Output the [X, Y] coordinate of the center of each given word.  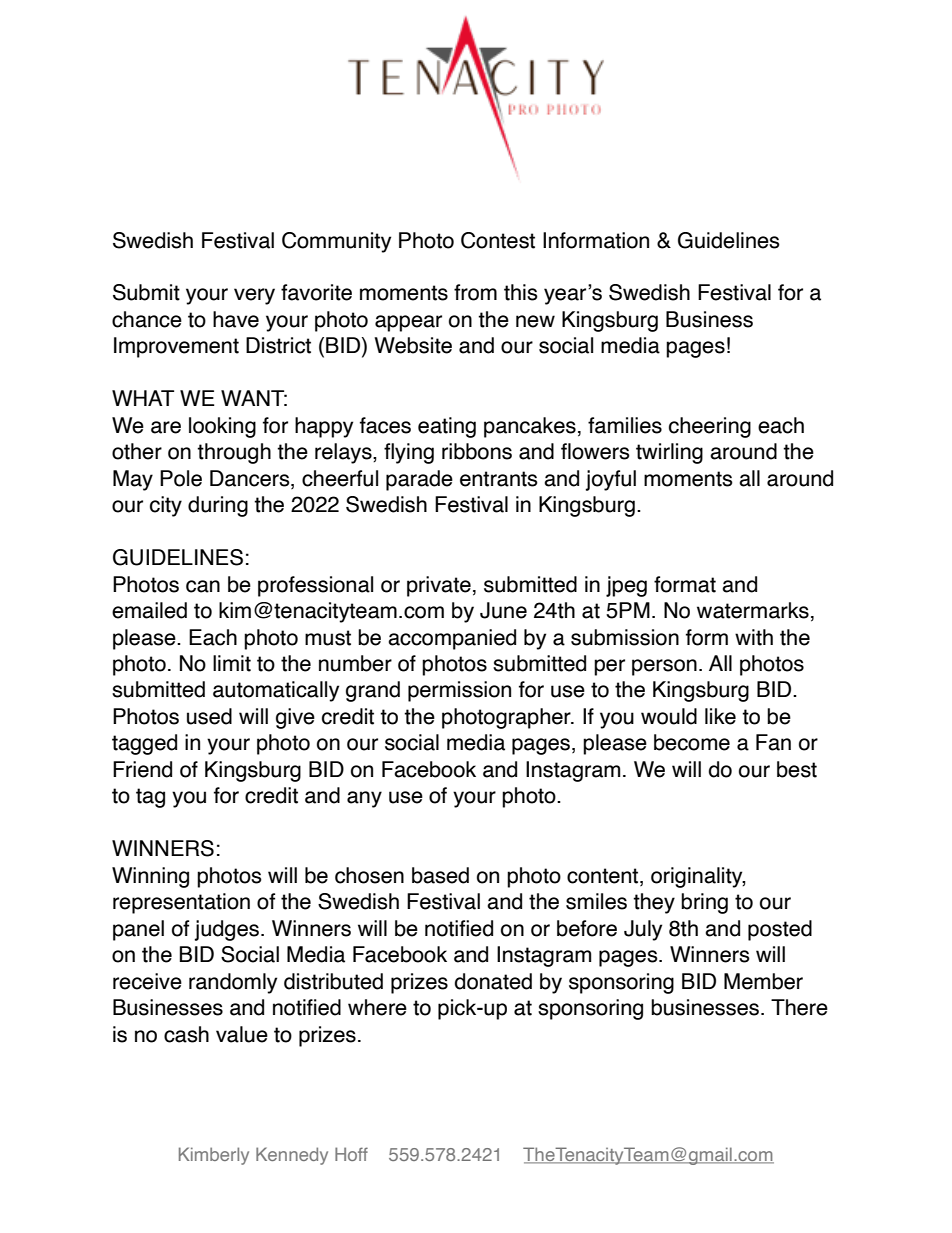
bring [704, 903]
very [254, 296]
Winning [150, 877]
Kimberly [214, 1156]
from [475, 292]
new [535, 321]
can [203, 586]
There [799, 1007]
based [440, 875]
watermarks [753, 610]
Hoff [351, 1154]
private [439, 586]
